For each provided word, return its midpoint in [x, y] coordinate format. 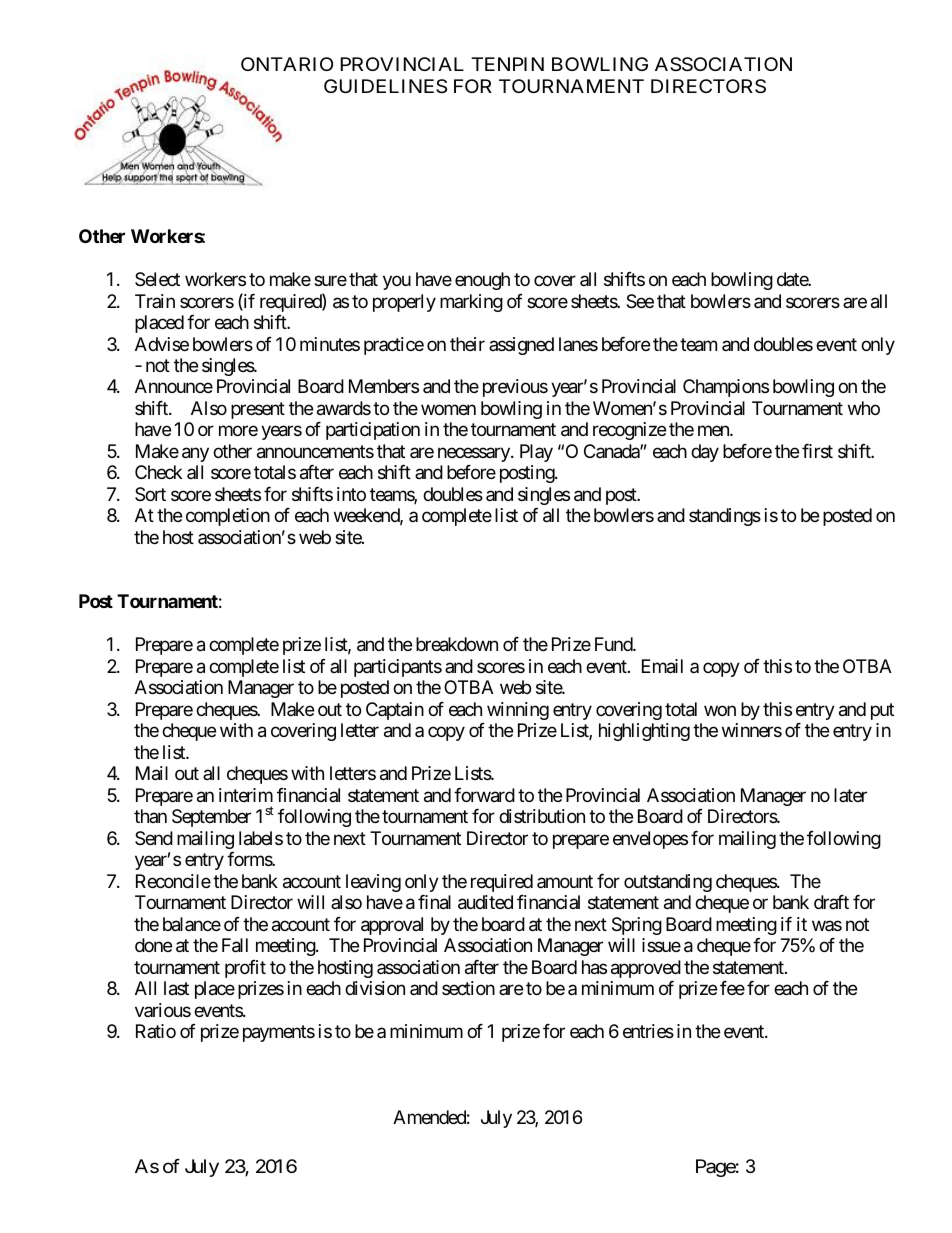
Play [536, 453]
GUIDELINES [385, 86]
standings [725, 517]
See [640, 301]
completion [228, 517]
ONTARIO [287, 64]
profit [245, 969]
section [468, 988]
